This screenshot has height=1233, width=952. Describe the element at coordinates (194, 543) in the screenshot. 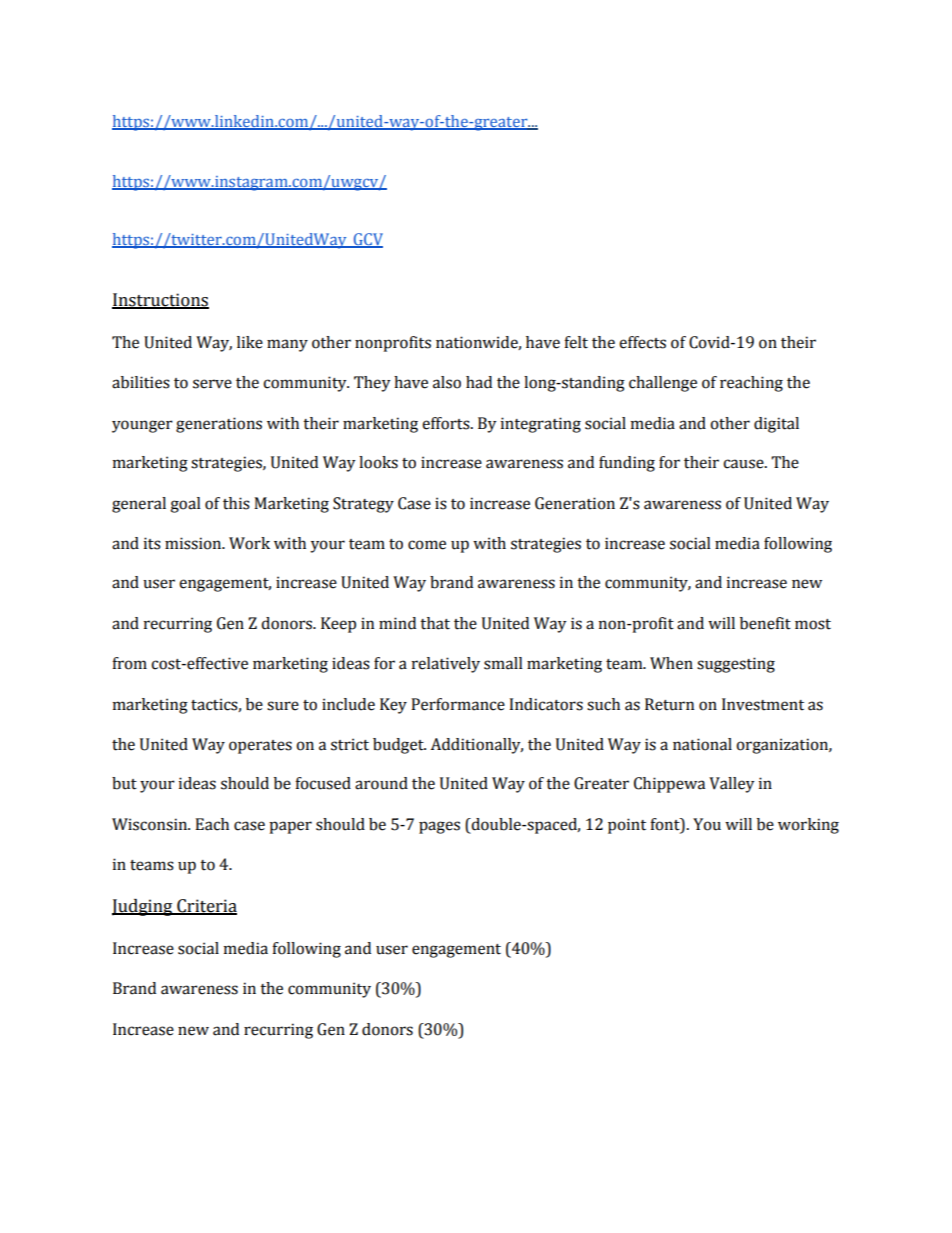

I see `mission` at that location.
